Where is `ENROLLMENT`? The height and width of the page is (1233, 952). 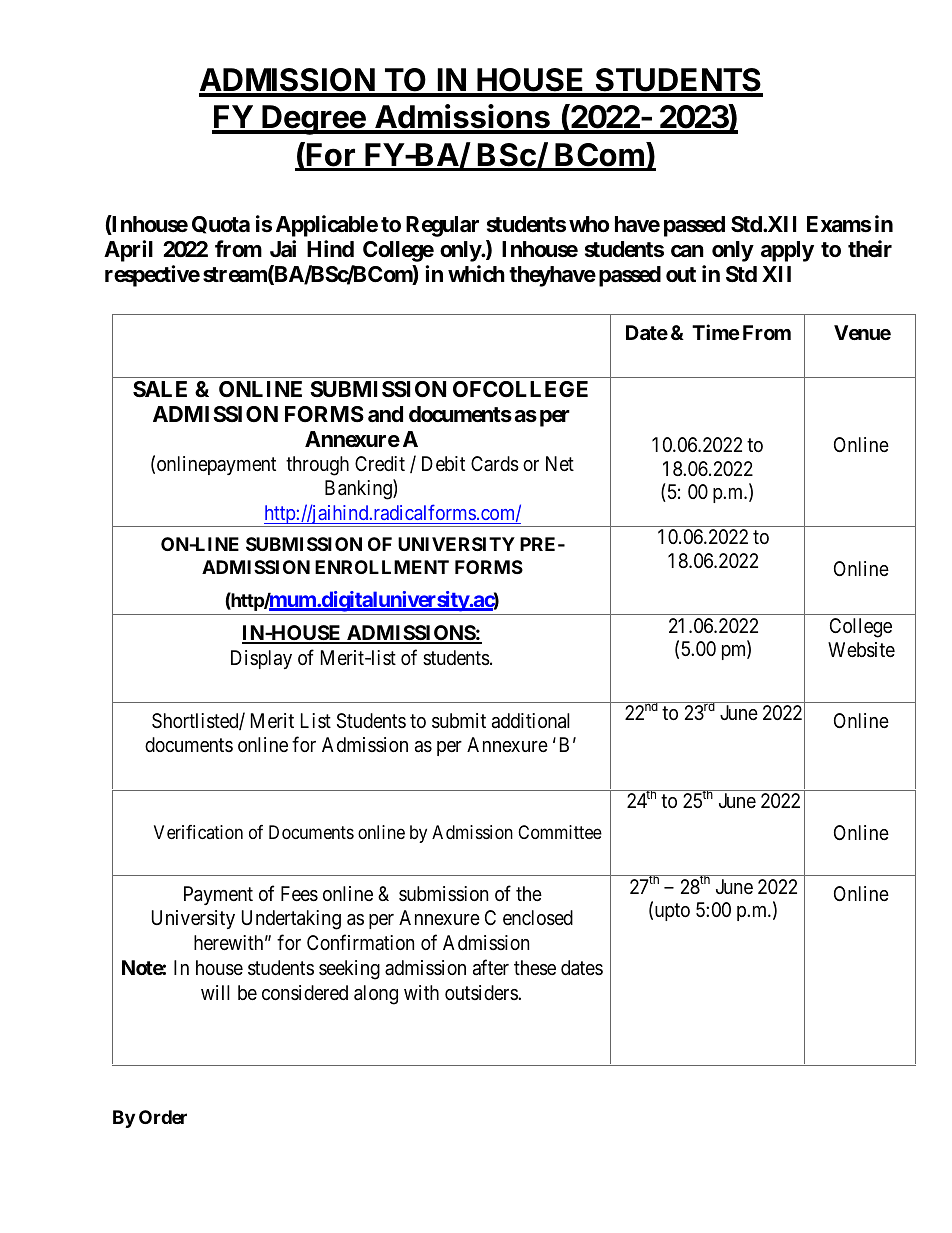
ENROLLMENT is located at coordinates (382, 567).
